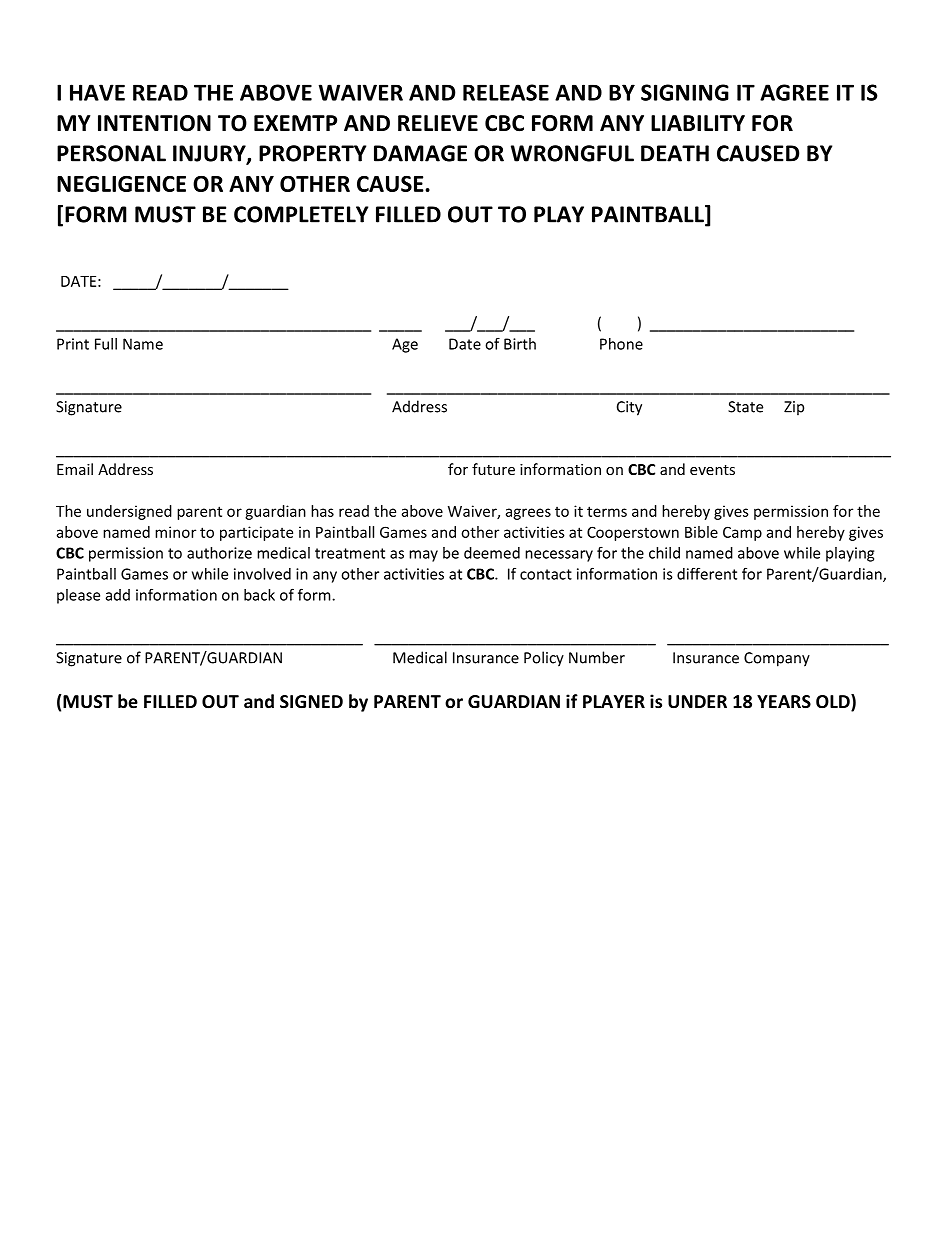  Describe the element at coordinates (675, 153) in the screenshot. I see `DEATH` at that location.
